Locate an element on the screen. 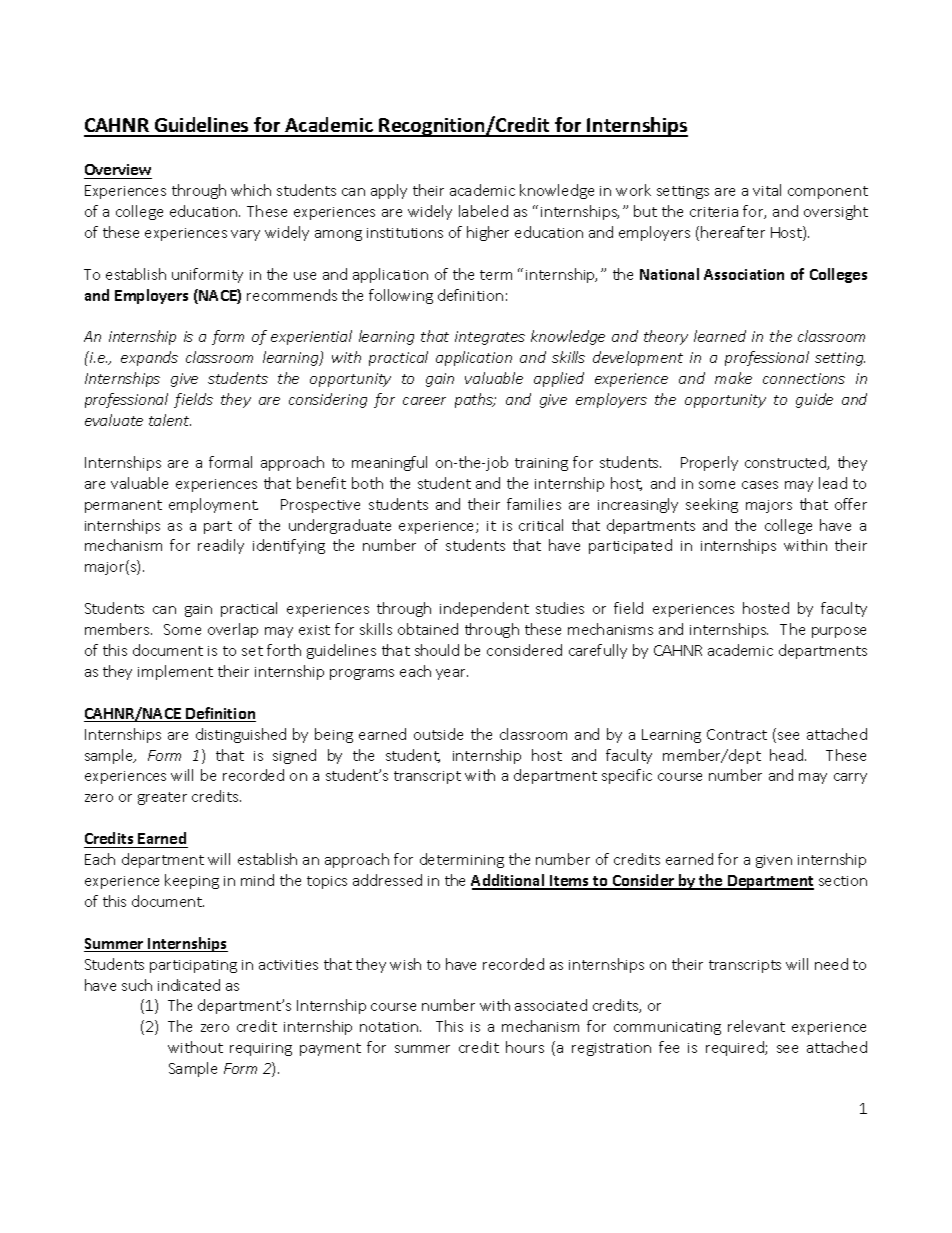 This screenshot has width=952, height=1233. overlap is located at coordinates (233, 630).
